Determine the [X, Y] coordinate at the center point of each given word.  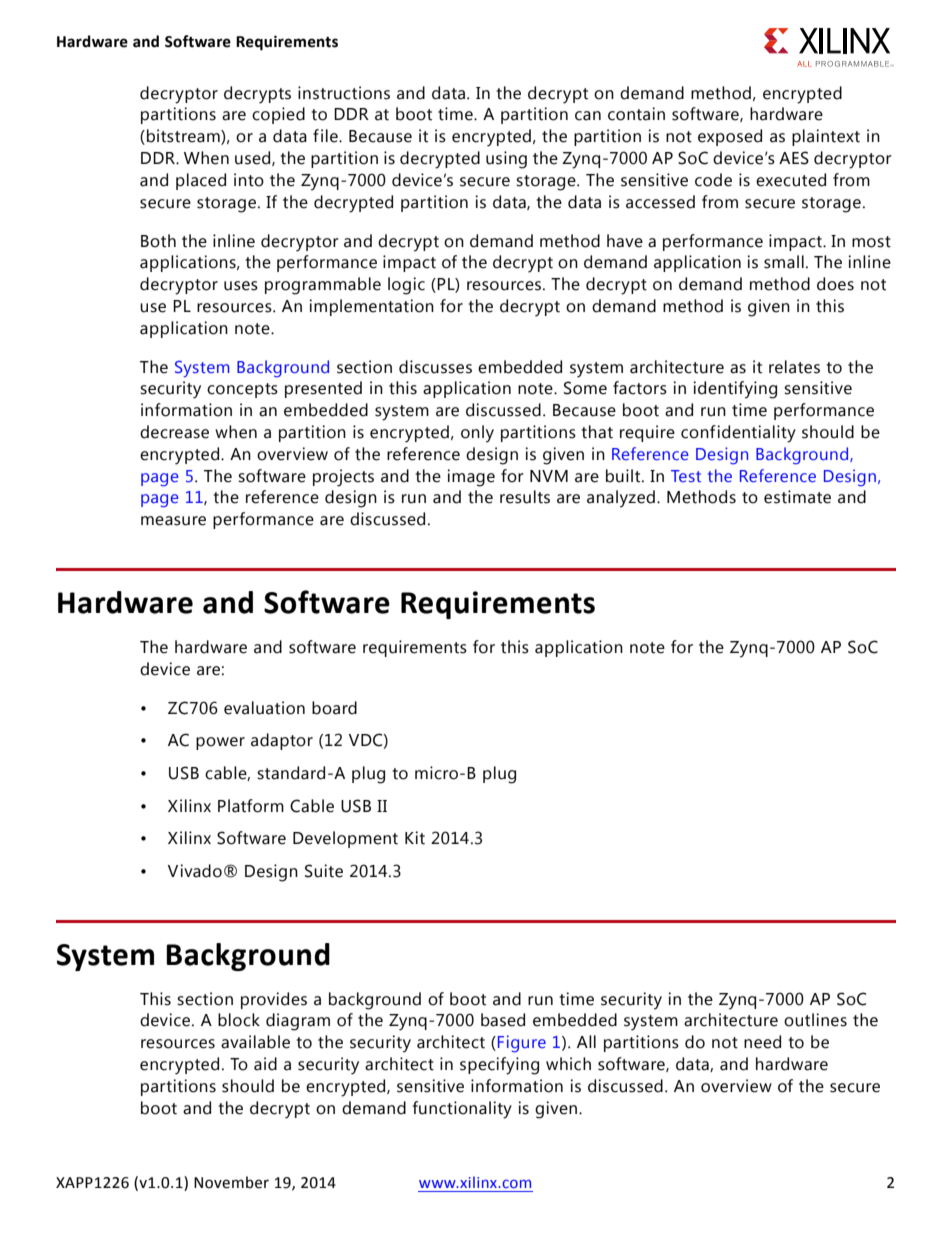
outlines [815, 1020]
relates [794, 367]
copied [278, 115]
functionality [462, 1110]
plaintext [826, 137]
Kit [415, 838]
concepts [242, 390]
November [231, 1182]
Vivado [195, 871]
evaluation [264, 708]
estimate [797, 497]
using [506, 160]
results [525, 497]
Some [585, 388]
